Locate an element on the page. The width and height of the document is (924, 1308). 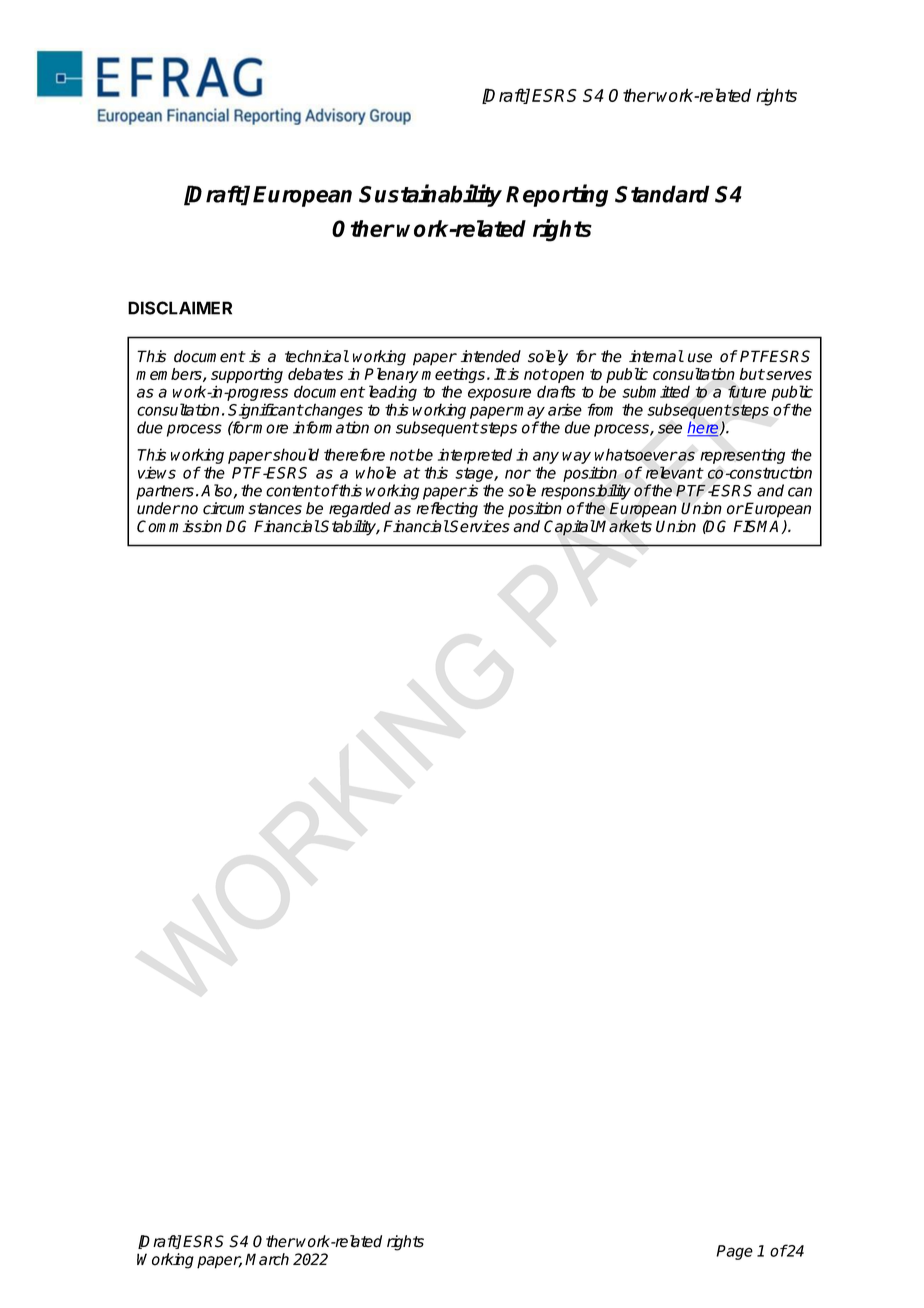
Reporting is located at coordinates (557, 195).
